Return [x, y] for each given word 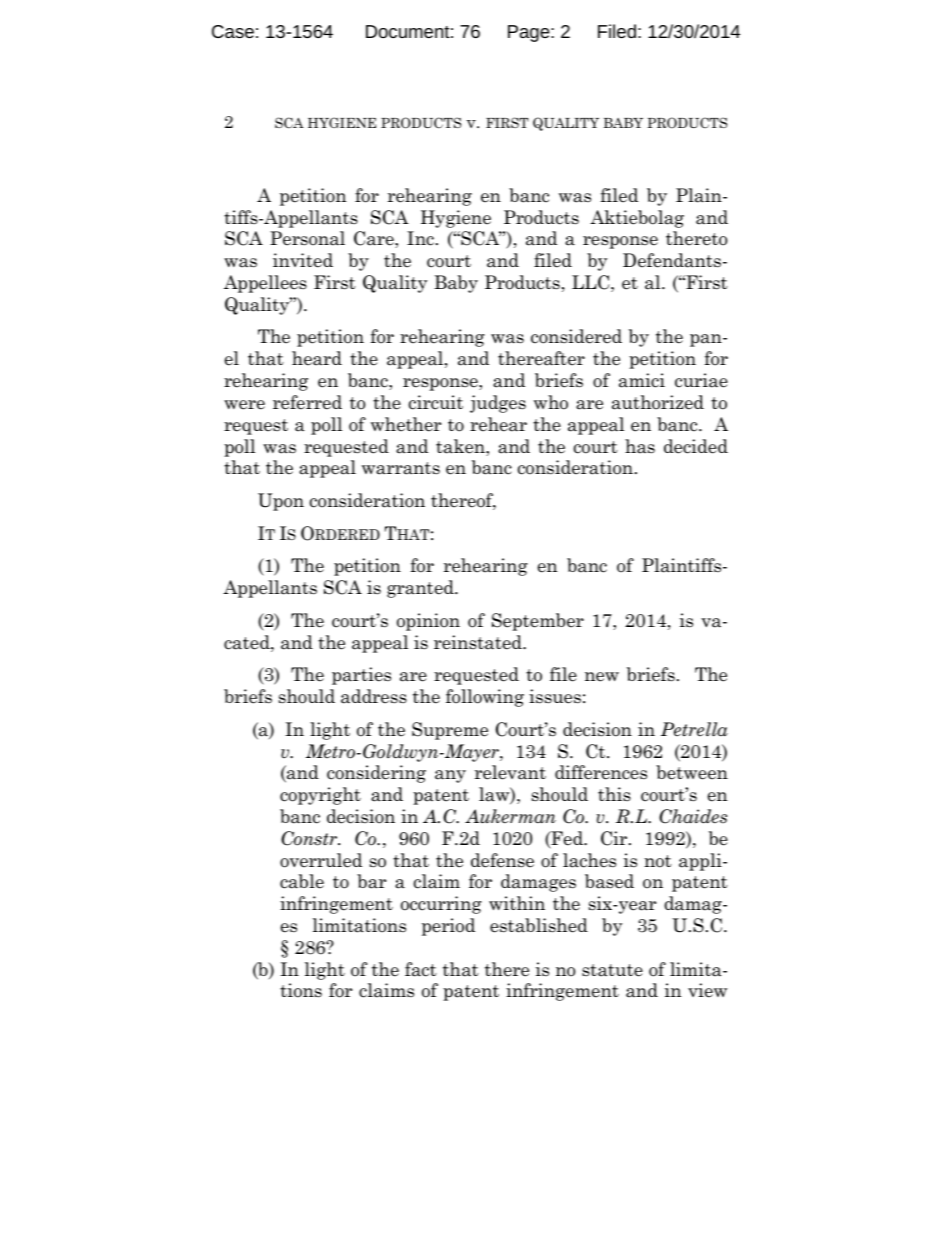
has [640, 446]
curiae [701, 380]
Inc [420, 238]
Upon [281, 502]
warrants [401, 468]
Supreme [450, 731]
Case [233, 31]
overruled [321, 860]
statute [612, 970]
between [692, 772]
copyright [320, 796]
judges [498, 404]
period [448, 927]
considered [576, 336]
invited [303, 260]
